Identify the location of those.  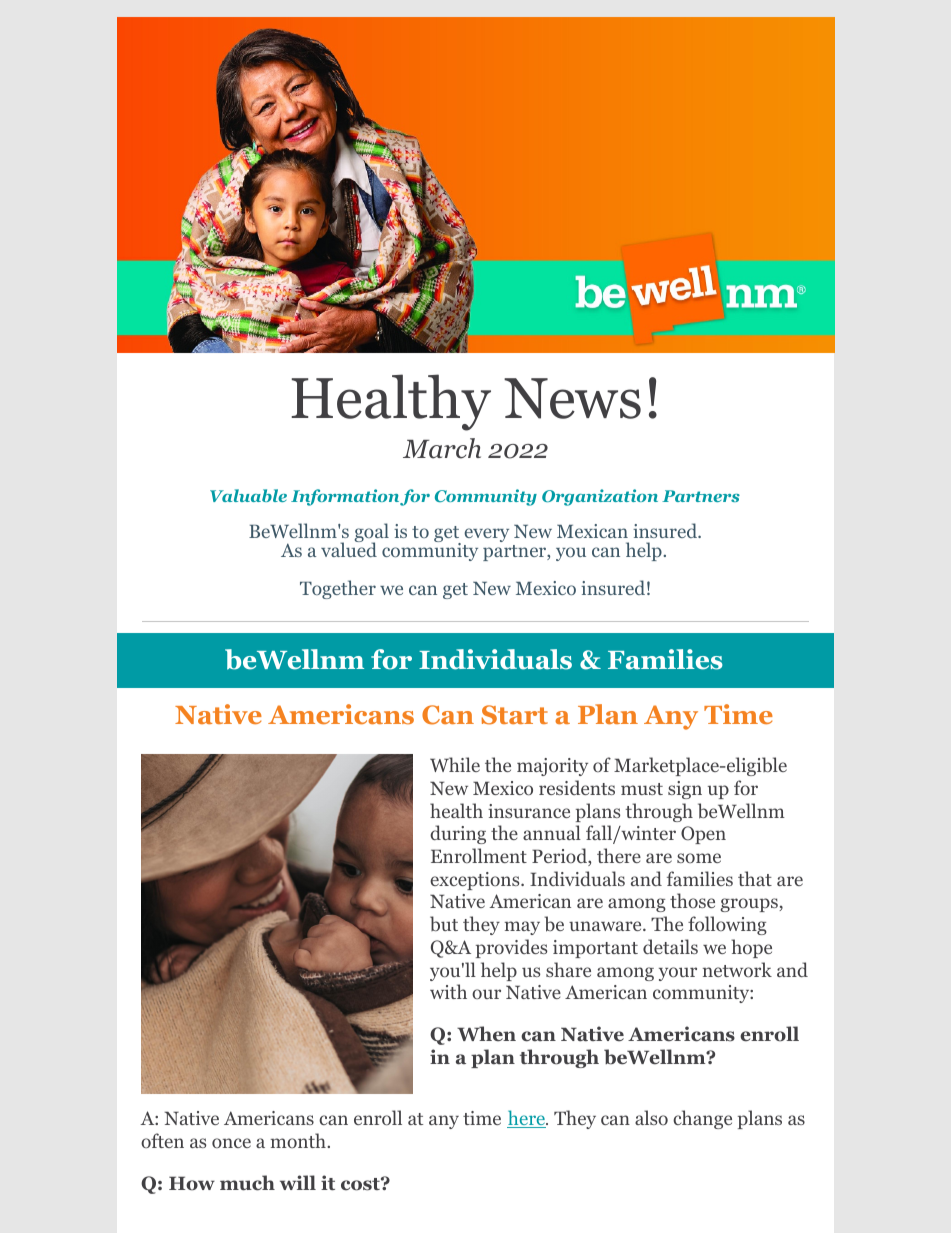
(692, 900).
